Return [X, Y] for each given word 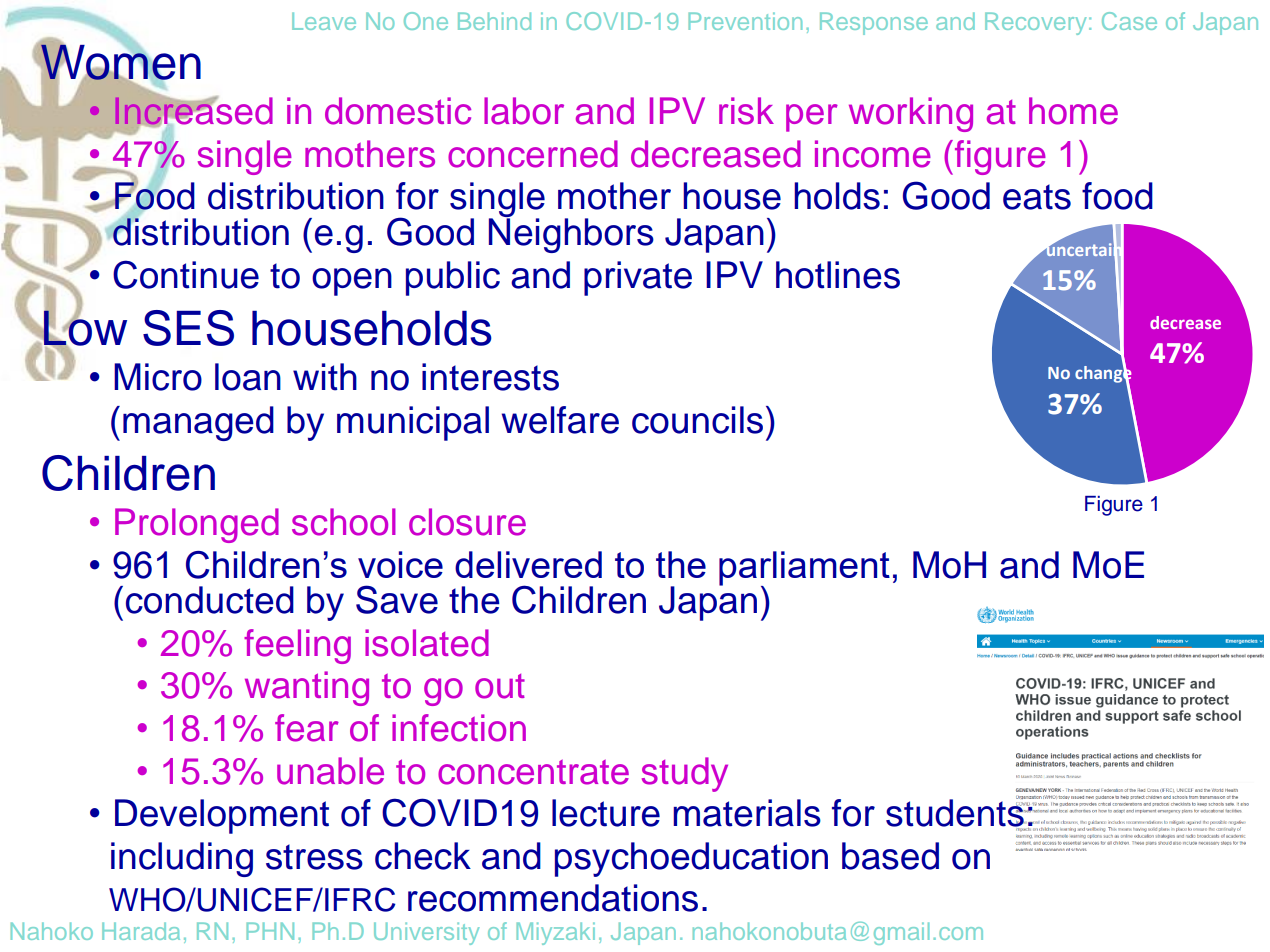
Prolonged [197, 525]
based [890, 856]
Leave [324, 21]
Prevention [745, 21]
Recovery [1035, 23]
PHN [270, 931]
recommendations [553, 898]
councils [697, 420]
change [1103, 374]
